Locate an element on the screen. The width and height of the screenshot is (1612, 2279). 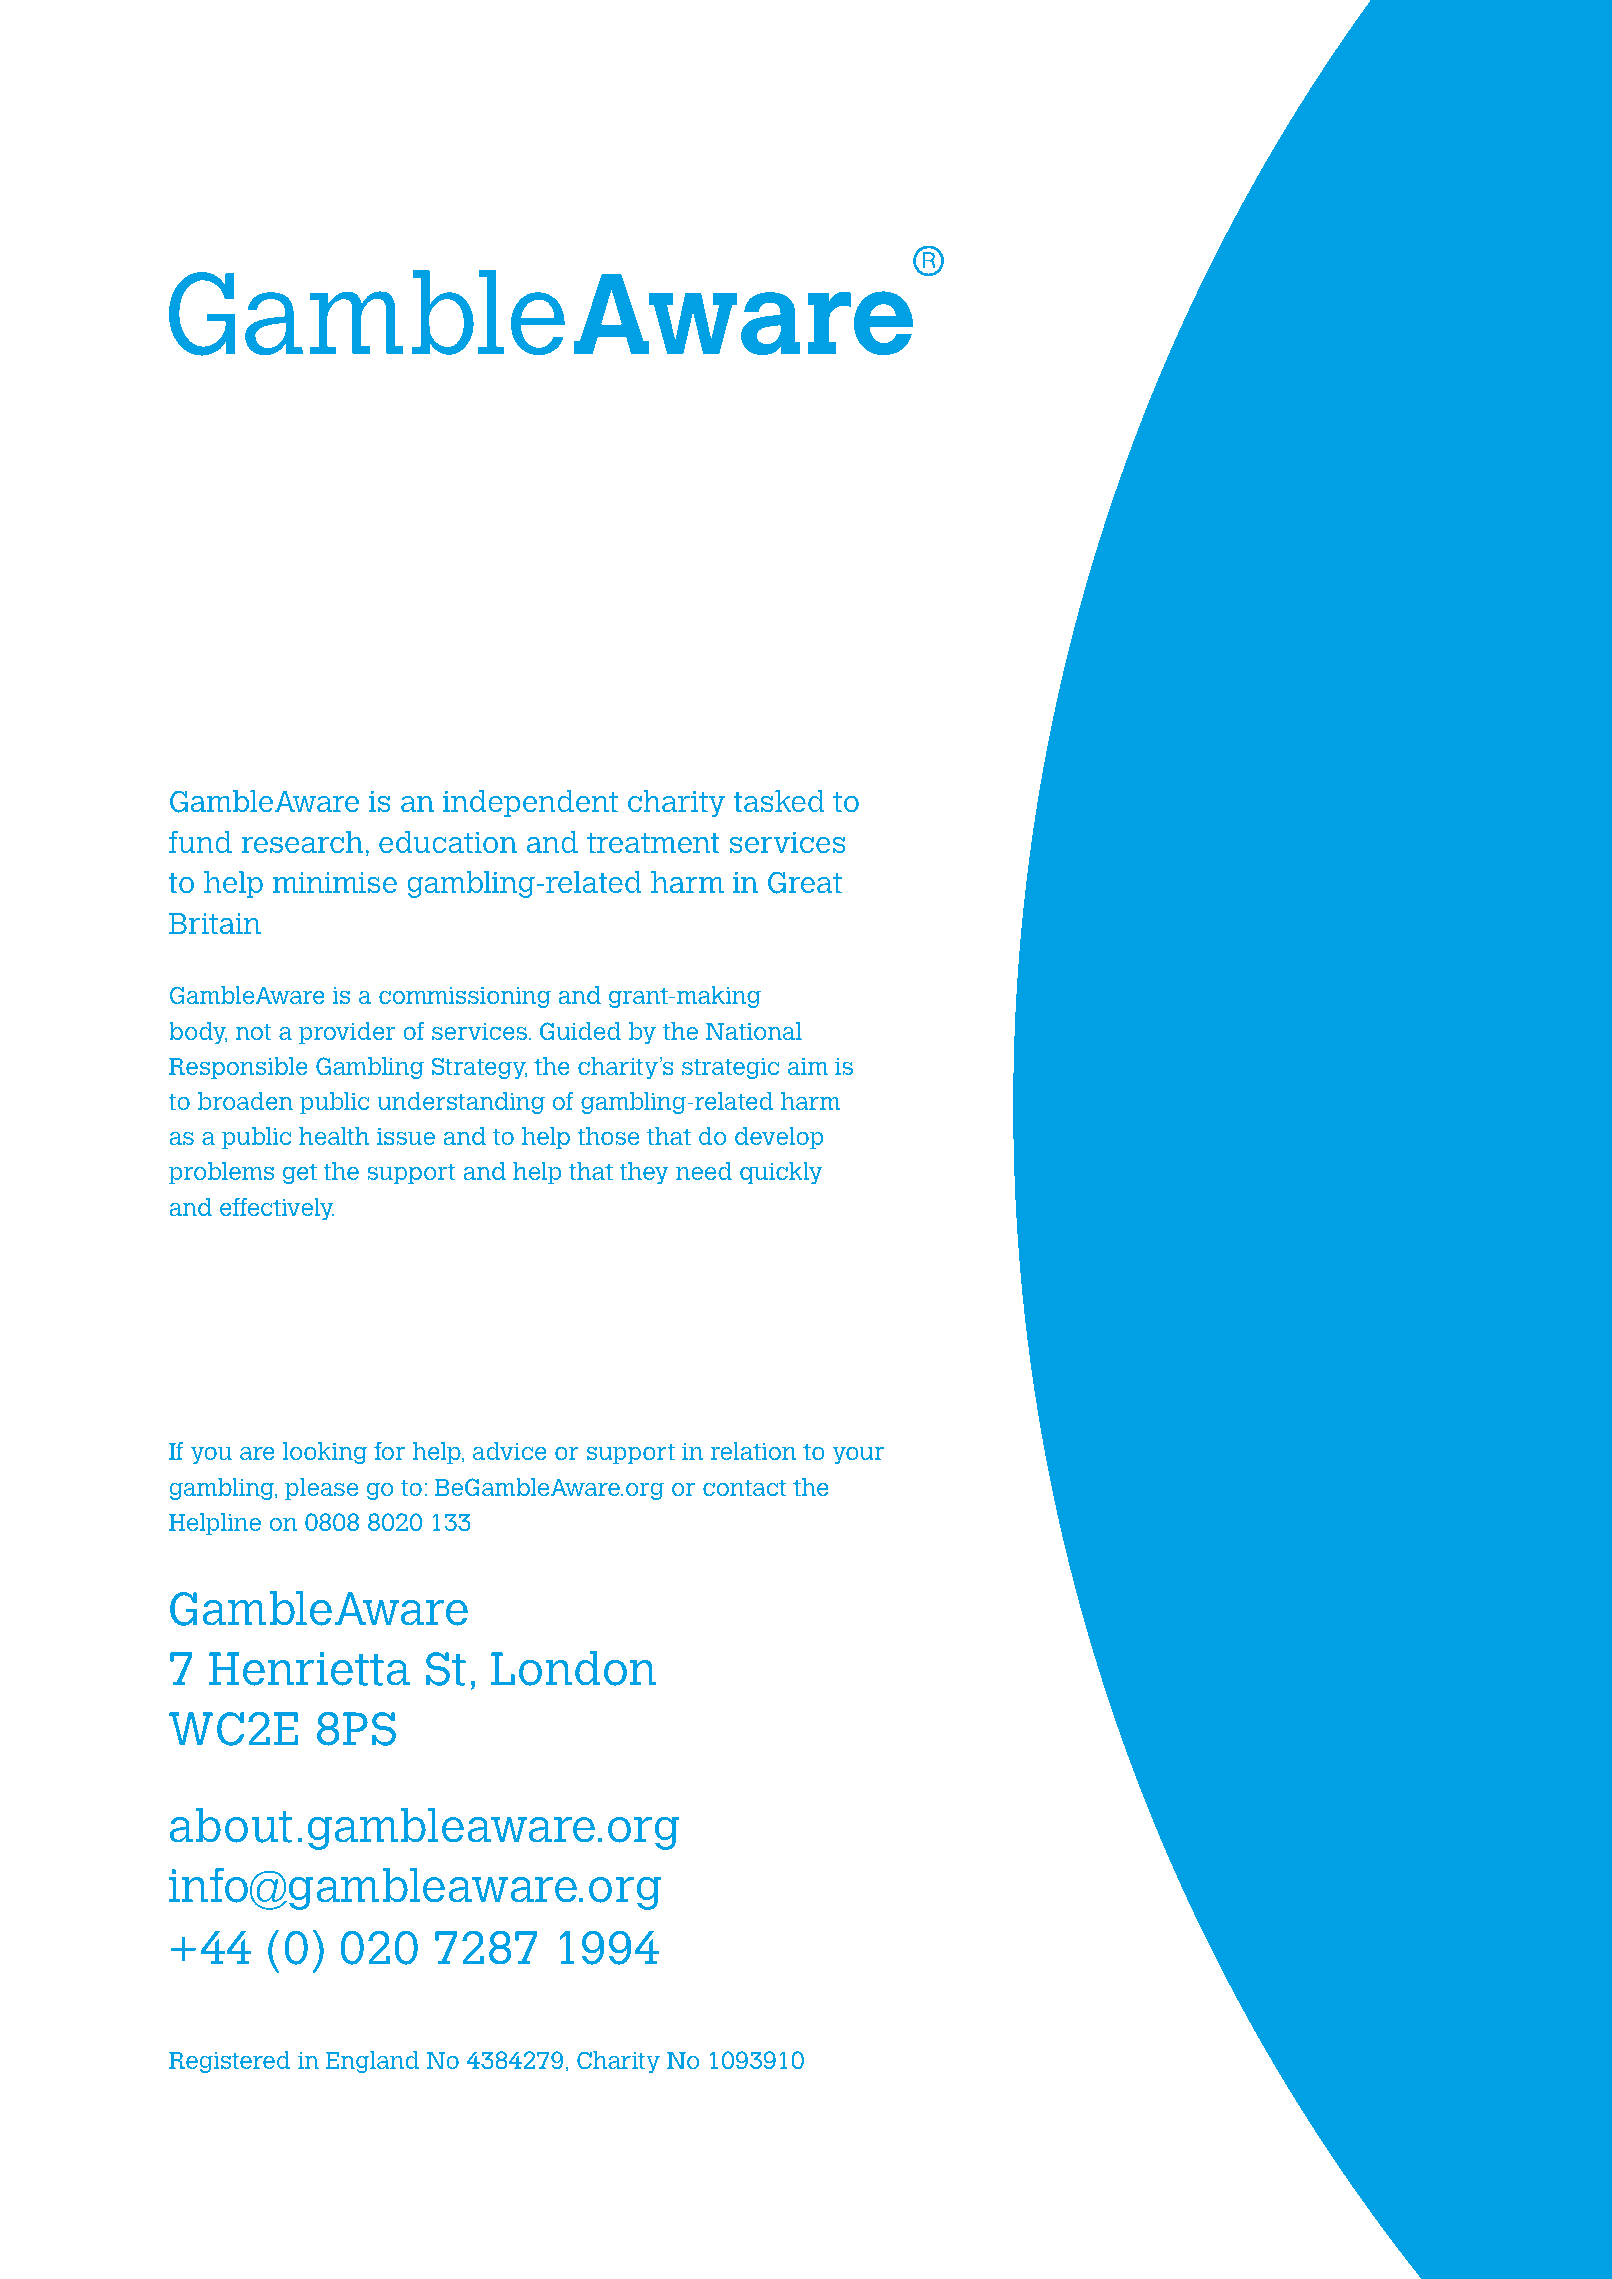
looking is located at coordinates (325, 1453).
